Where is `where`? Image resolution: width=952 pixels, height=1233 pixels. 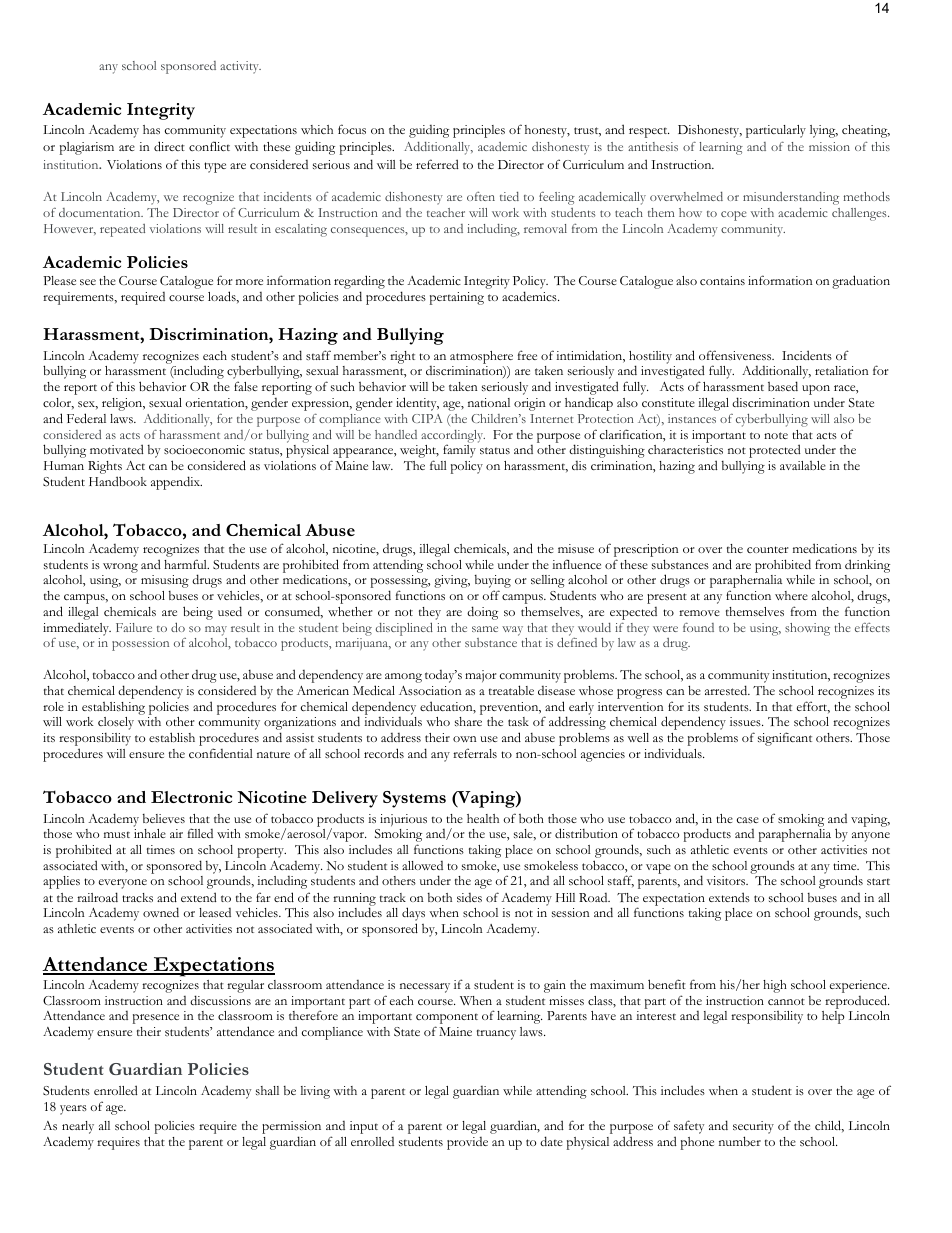 where is located at coordinates (791, 595).
